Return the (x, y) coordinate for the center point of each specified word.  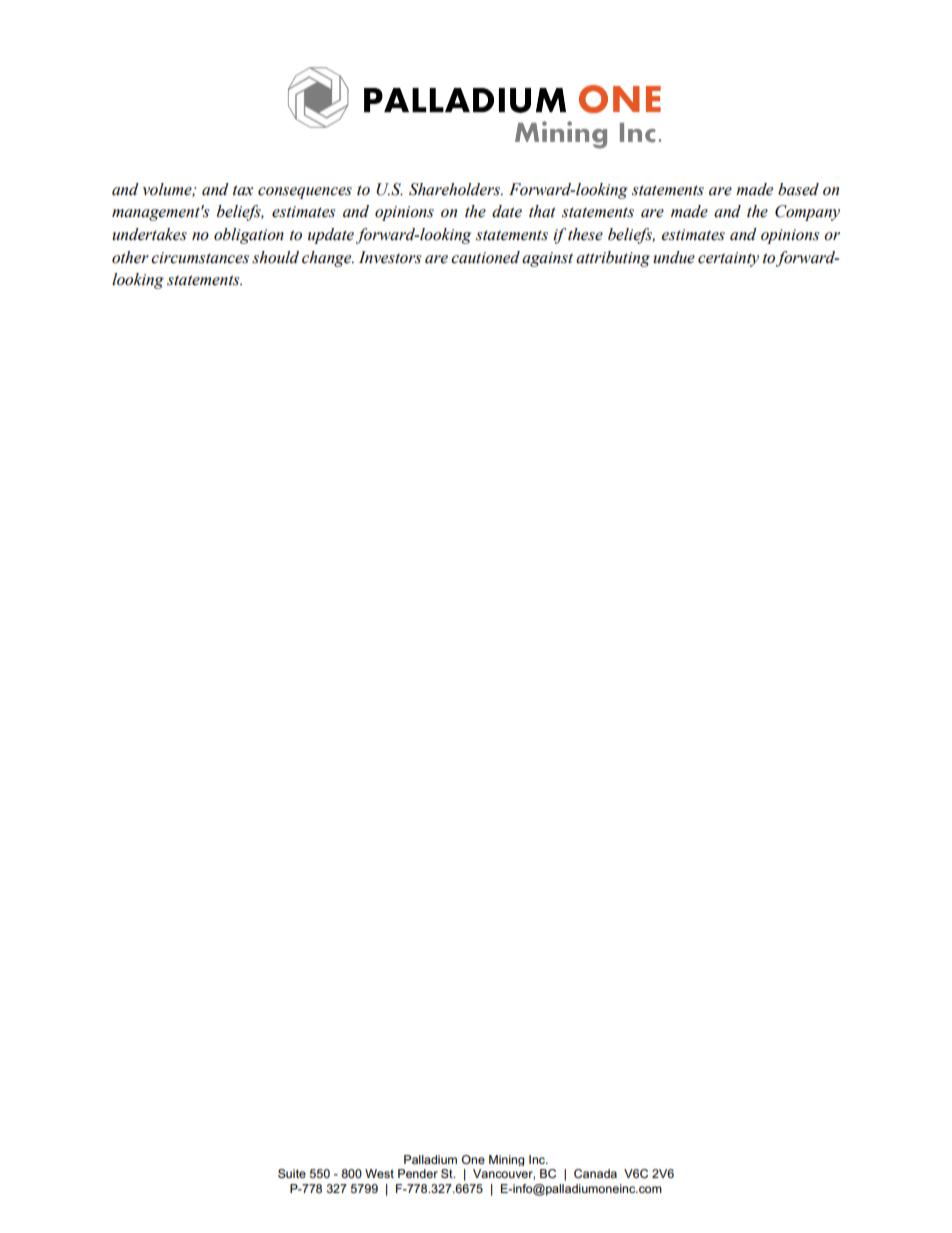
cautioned (485, 257)
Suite (292, 1173)
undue (674, 257)
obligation (249, 236)
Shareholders (456, 189)
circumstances (200, 258)
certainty (728, 259)
